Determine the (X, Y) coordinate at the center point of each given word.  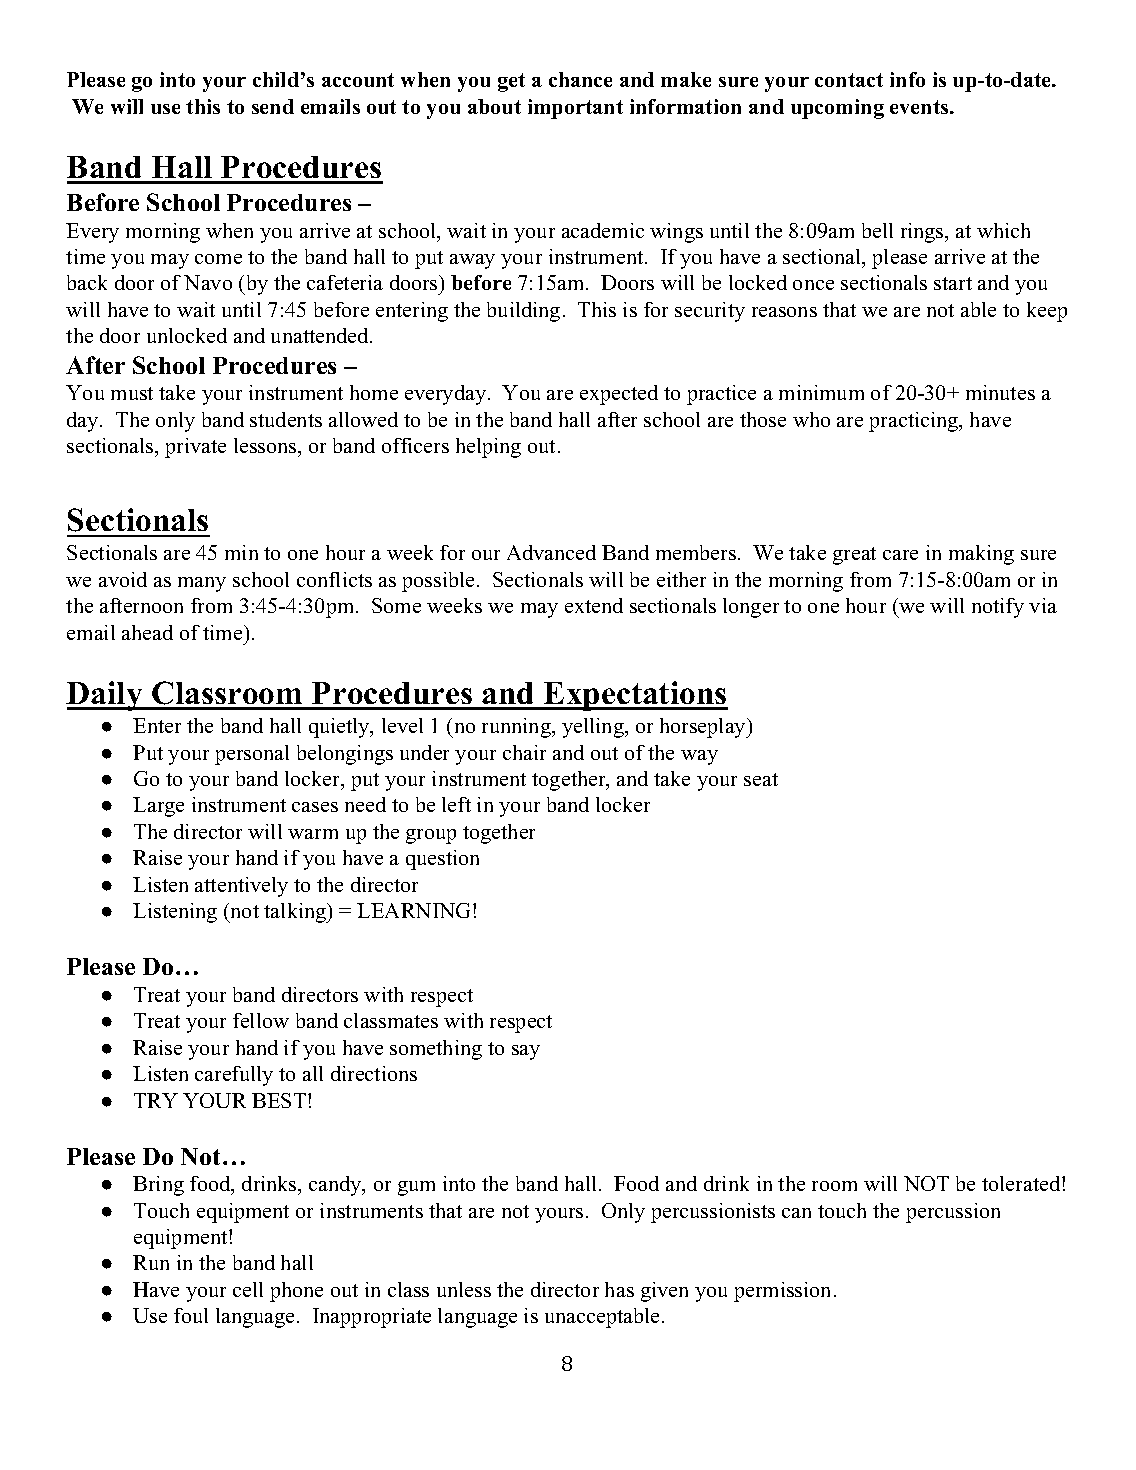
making (981, 555)
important (575, 109)
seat (761, 779)
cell (248, 1289)
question (442, 860)
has (619, 1289)
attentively (241, 887)
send (273, 106)
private (195, 448)
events (919, 107)
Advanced (551, 552)
